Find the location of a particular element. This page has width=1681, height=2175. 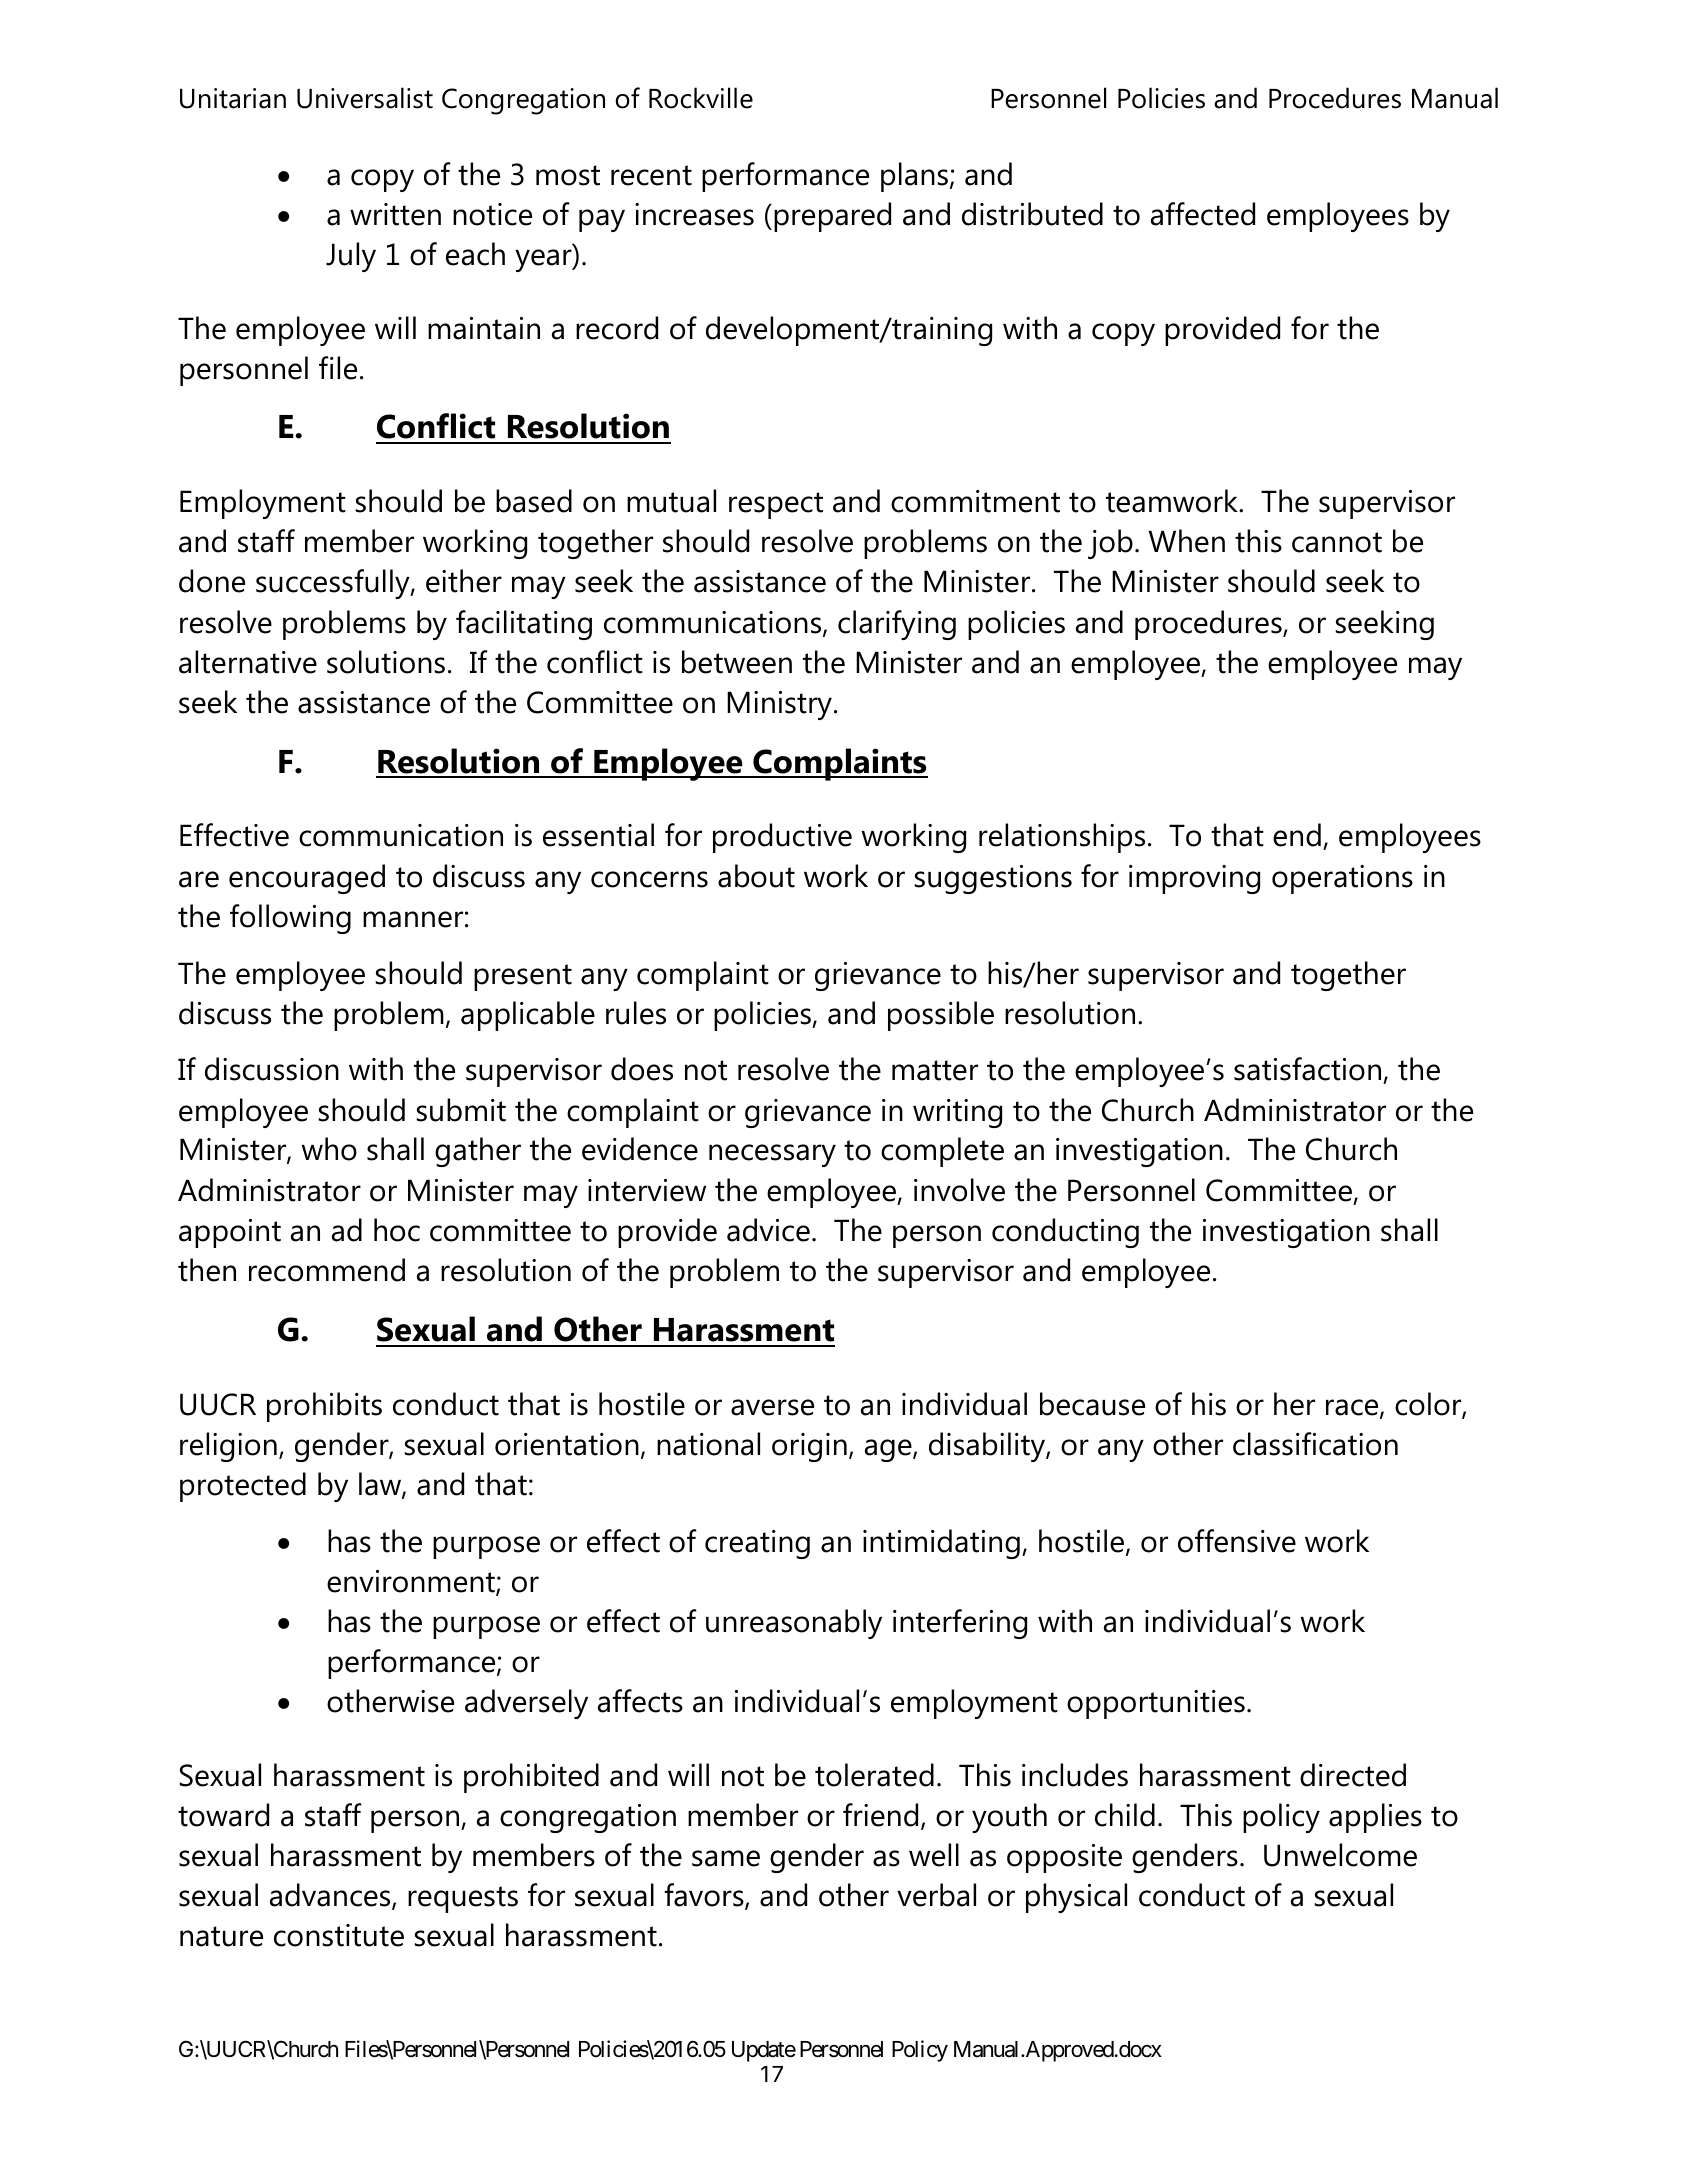

advances is located at coordinates (331, 1896).
